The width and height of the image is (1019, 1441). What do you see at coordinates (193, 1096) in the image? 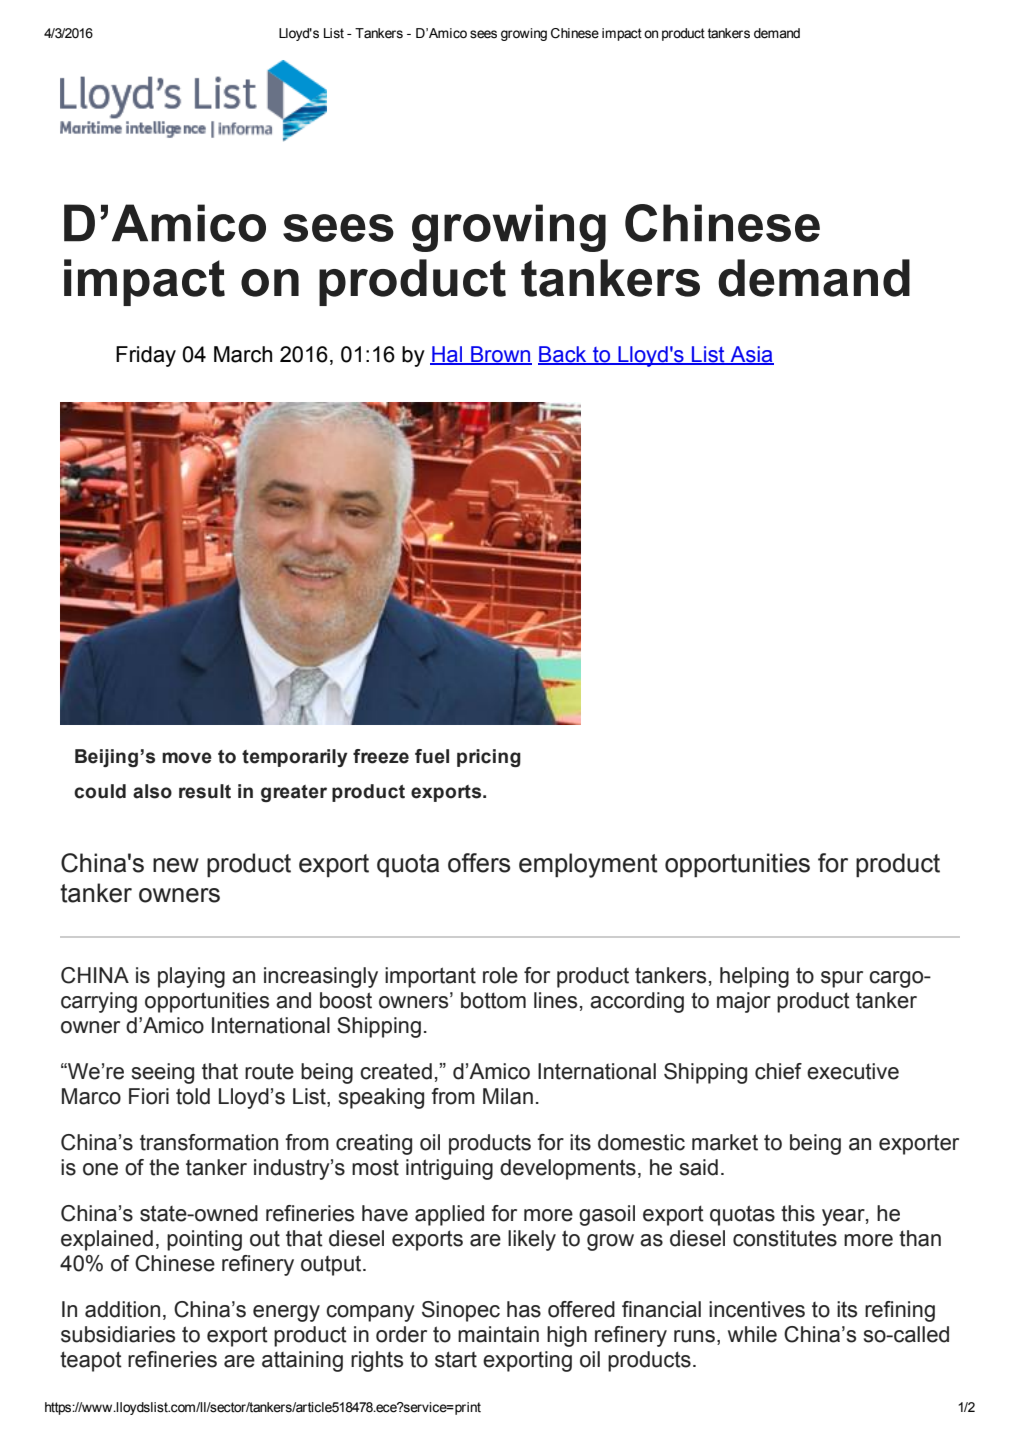
I see `told` at bounding box center [193, 1096].
